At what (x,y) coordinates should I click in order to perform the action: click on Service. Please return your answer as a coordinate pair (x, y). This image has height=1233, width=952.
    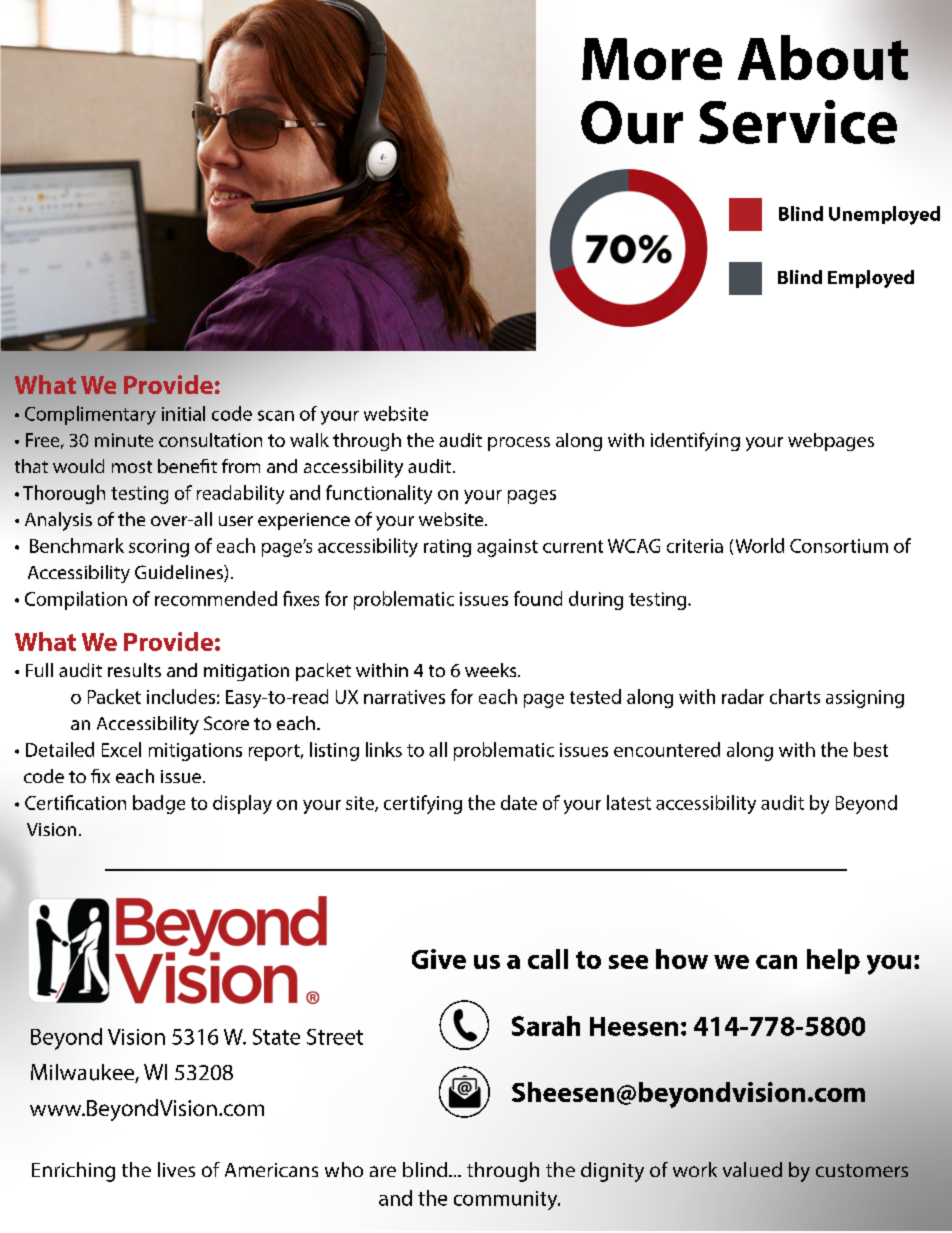
    Looking at the image, I should click on (798, 122).
